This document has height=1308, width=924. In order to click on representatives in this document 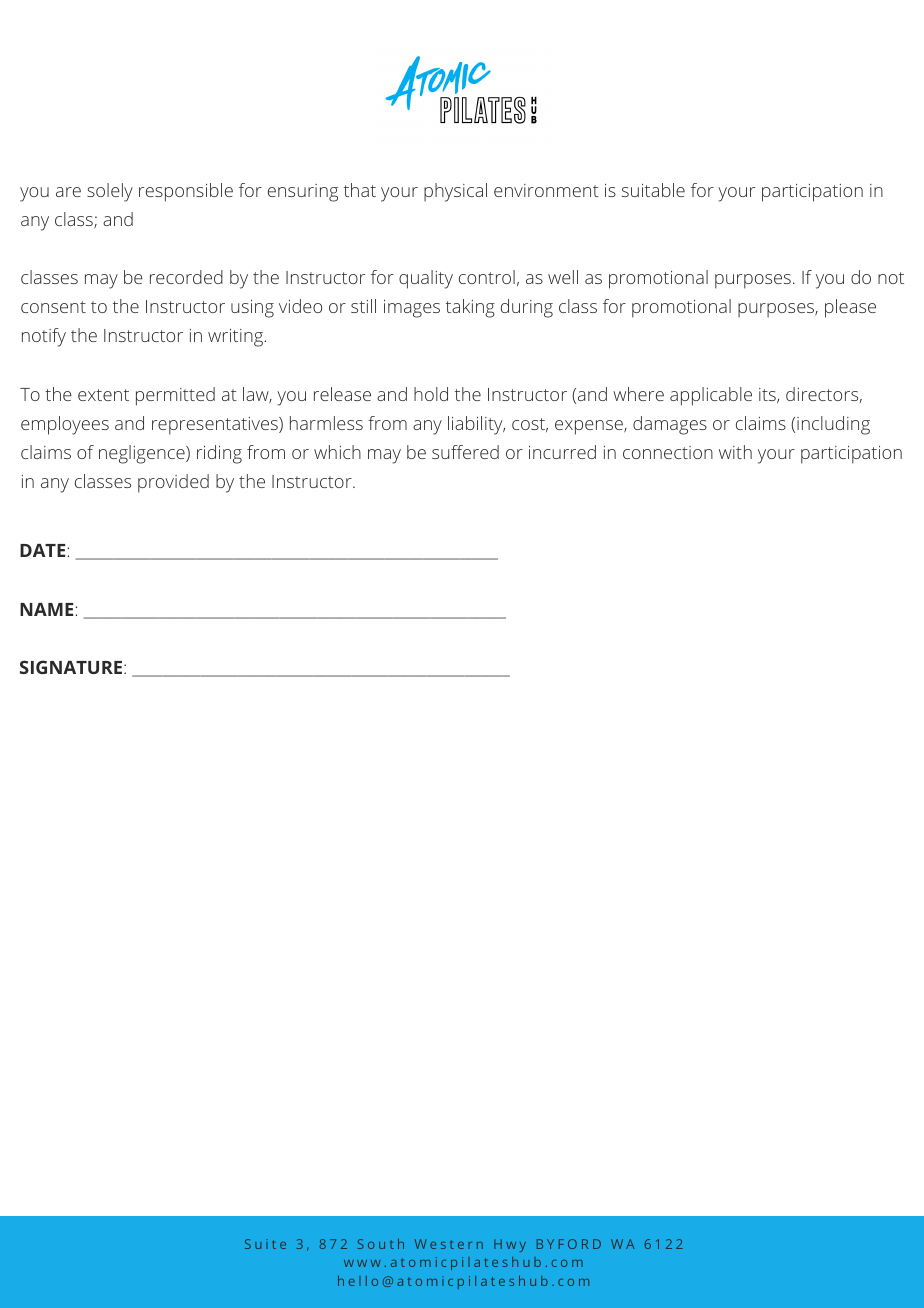, I will do `click(216, 426)`.
